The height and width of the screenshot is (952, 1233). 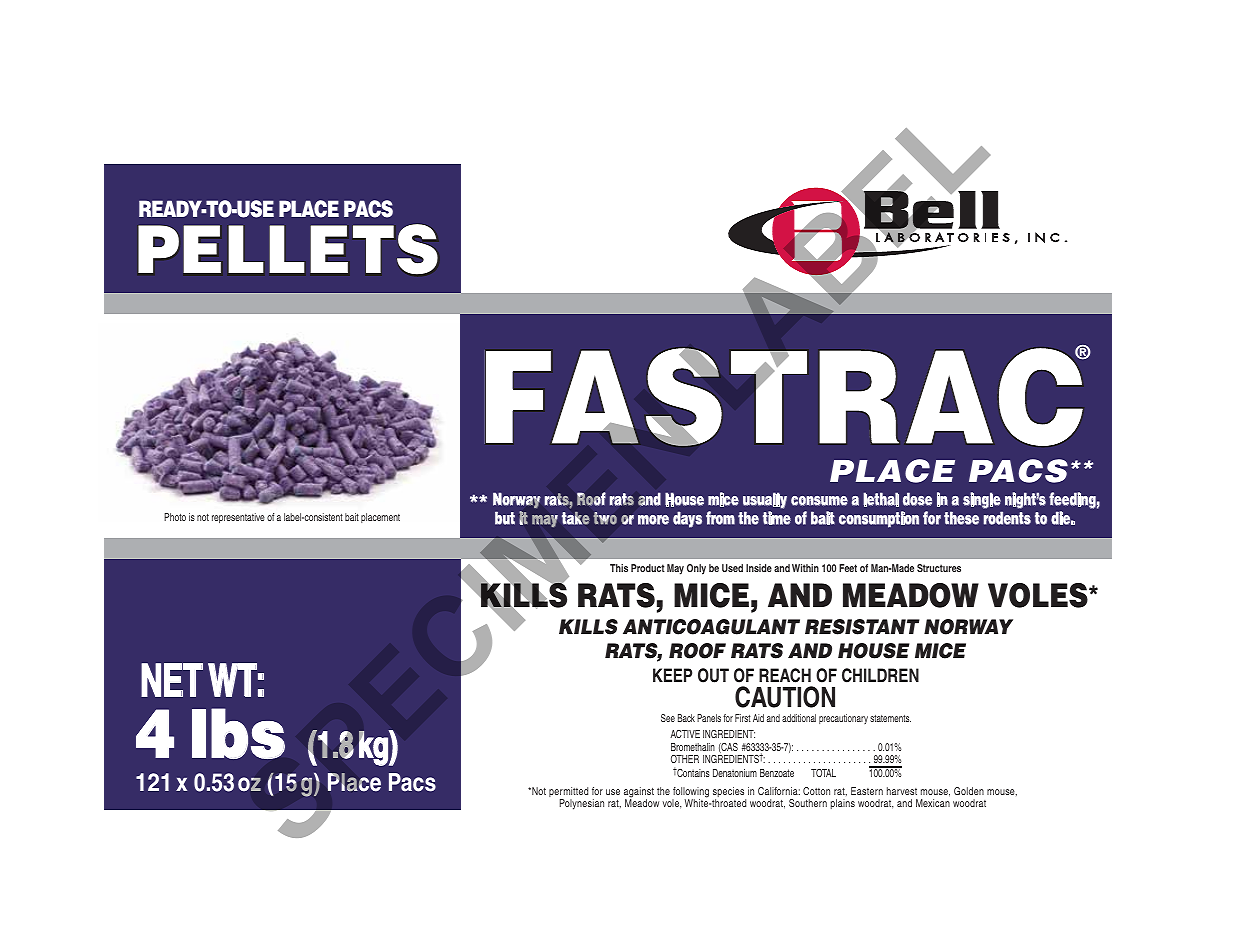 What do you see at coordinates (672, 675) in the screenshot?
I see `KEEP` at bounding box center [672, 675].
